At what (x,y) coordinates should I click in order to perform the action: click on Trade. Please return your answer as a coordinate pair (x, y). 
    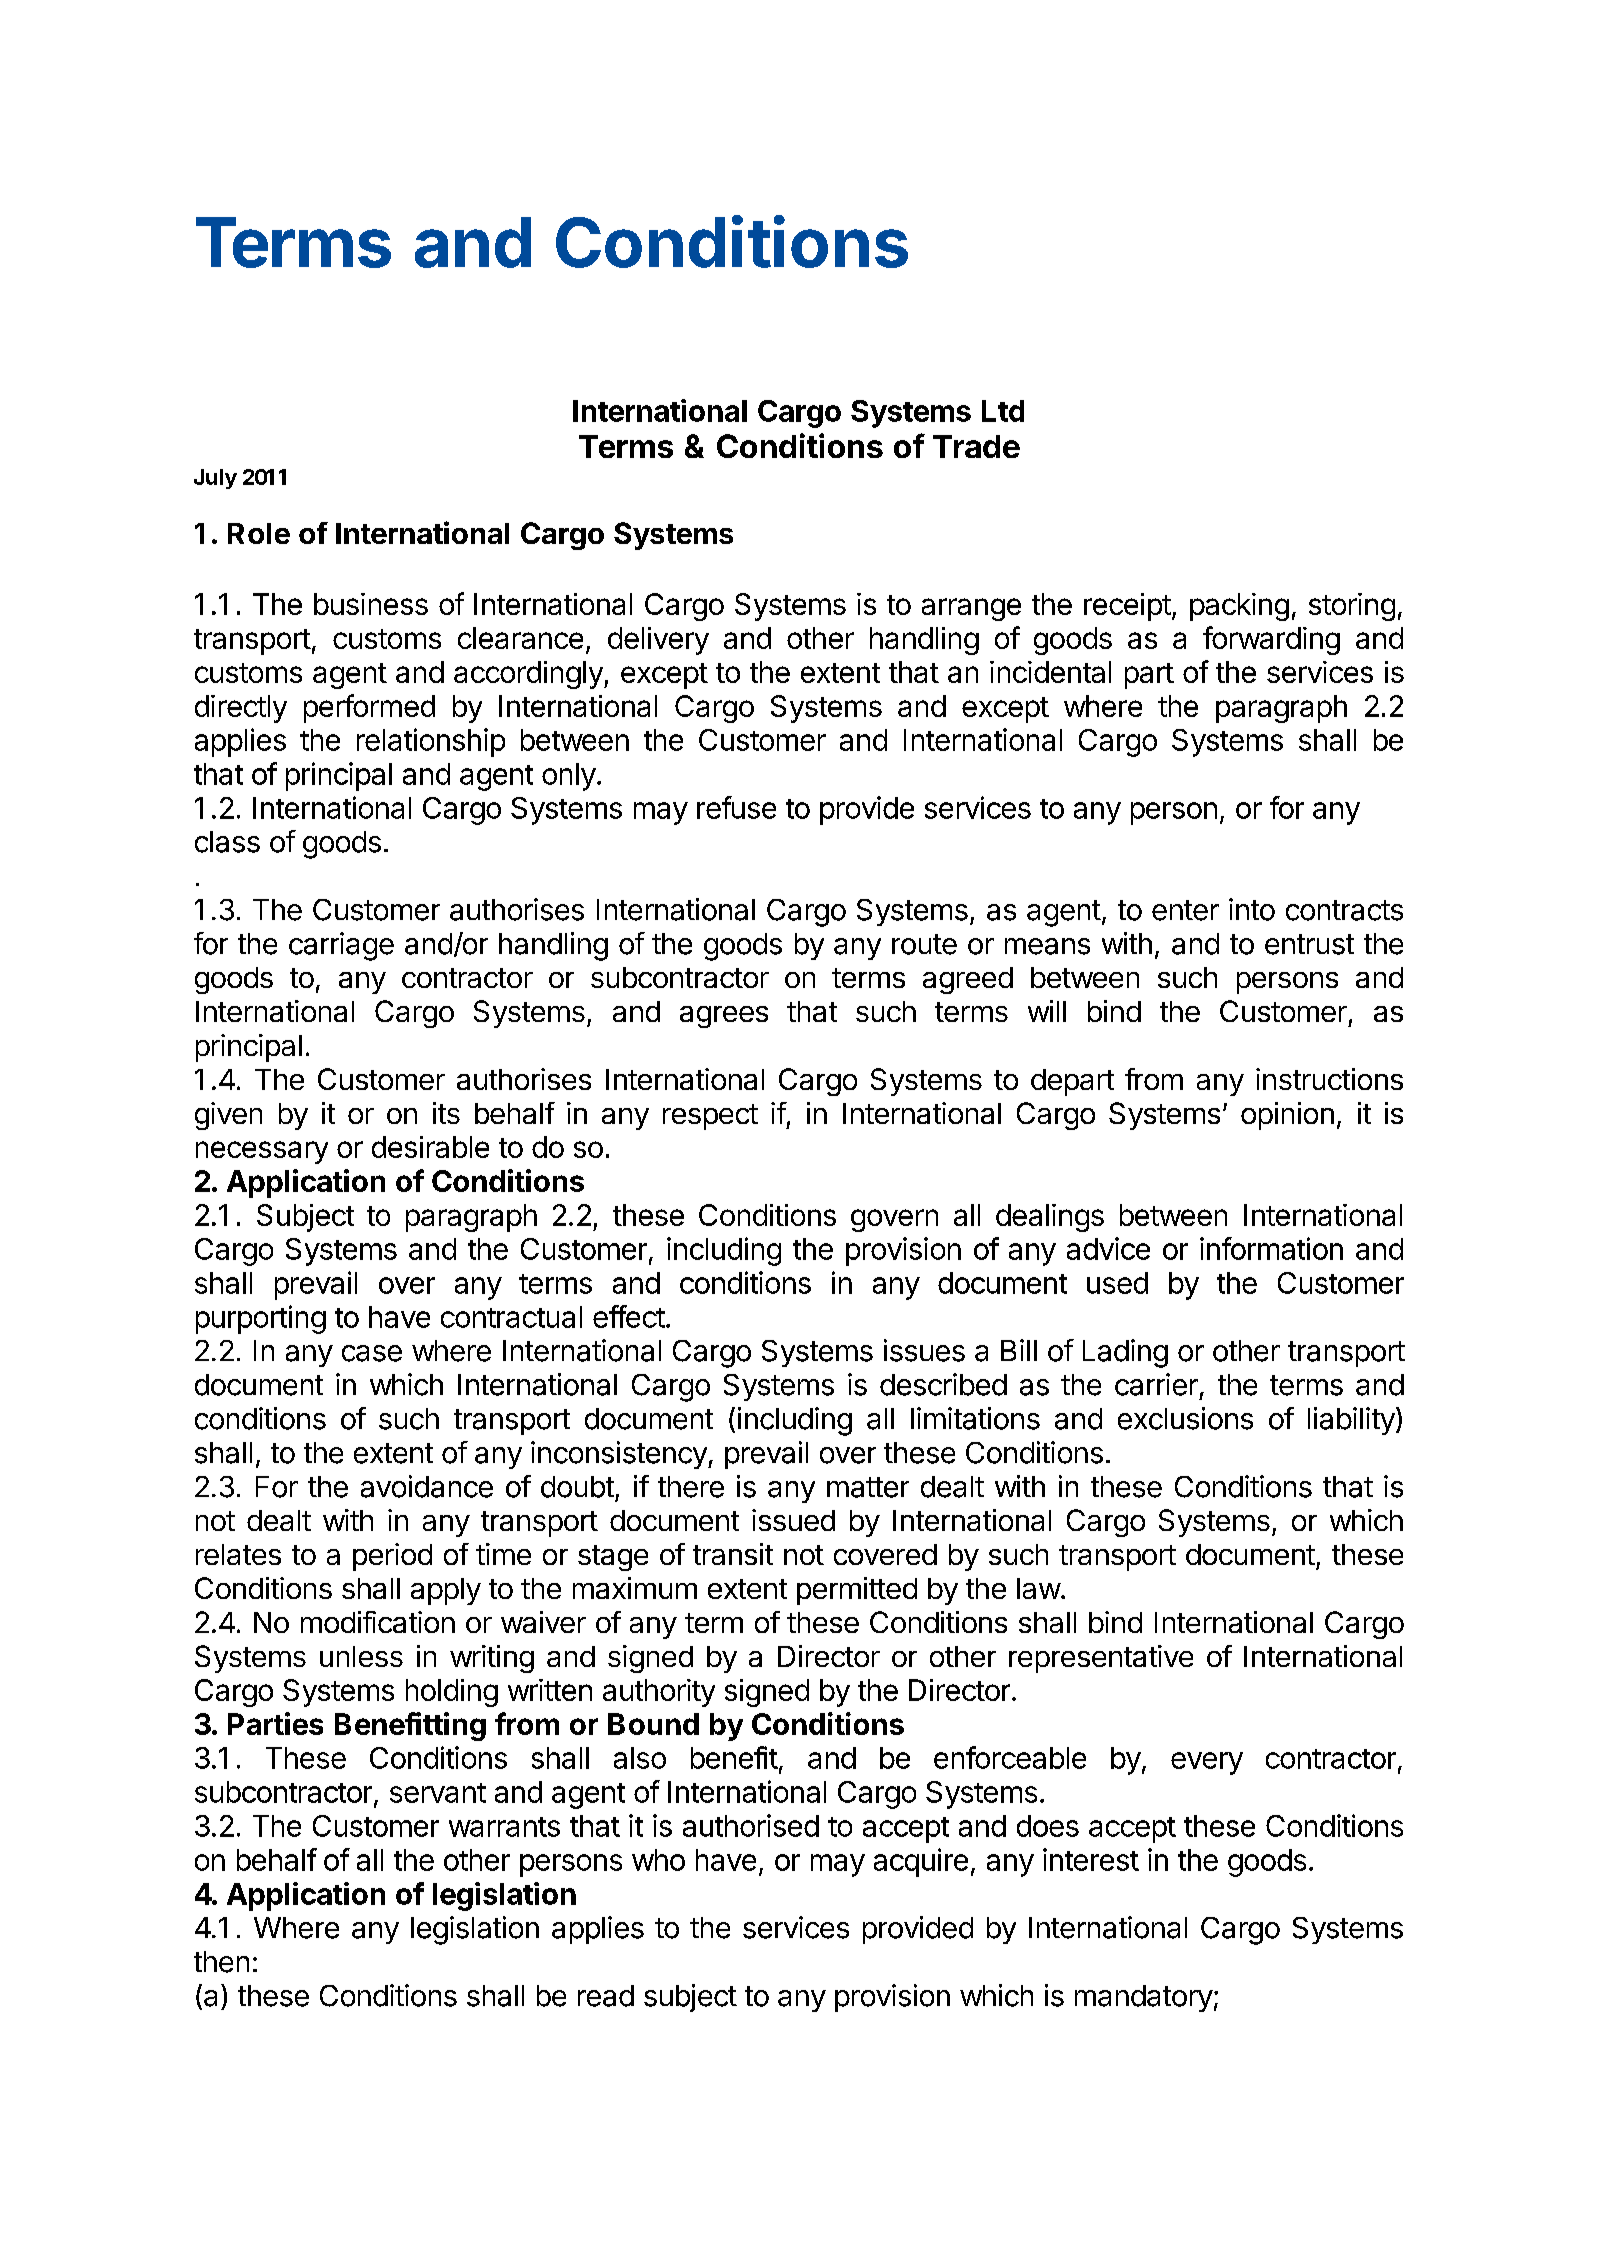
    Looking at the image, I should click on (976, 446).
